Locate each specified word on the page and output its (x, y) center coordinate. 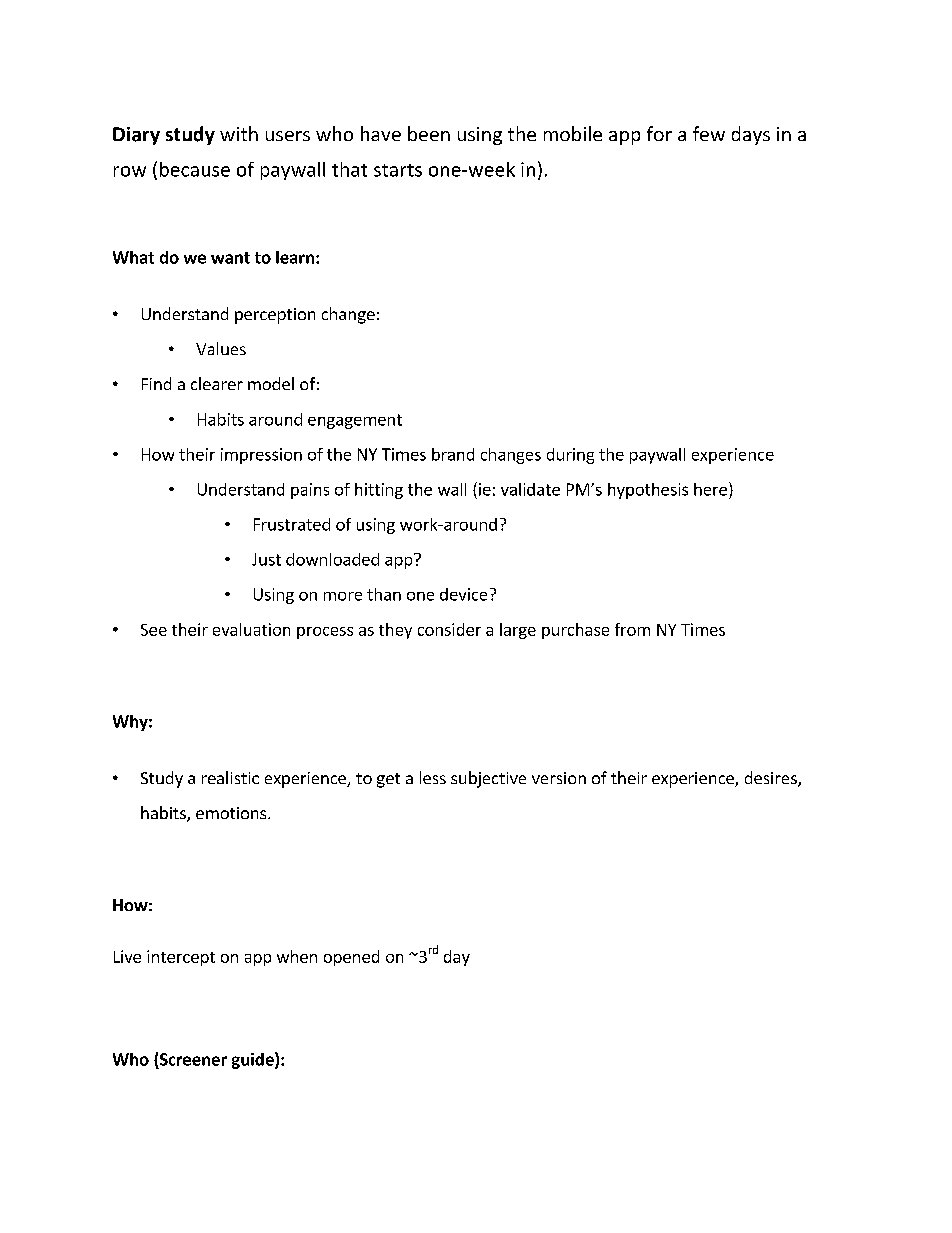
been (429, 133)
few (709, 133)
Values (221, 348)
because (195, 169)
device (463, 594)
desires (772, 779)
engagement (355, 421)
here (710, 489)
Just (266, 559)
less (433, 777)
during (570, 456)
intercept (181, 958)
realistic (230, 777)
